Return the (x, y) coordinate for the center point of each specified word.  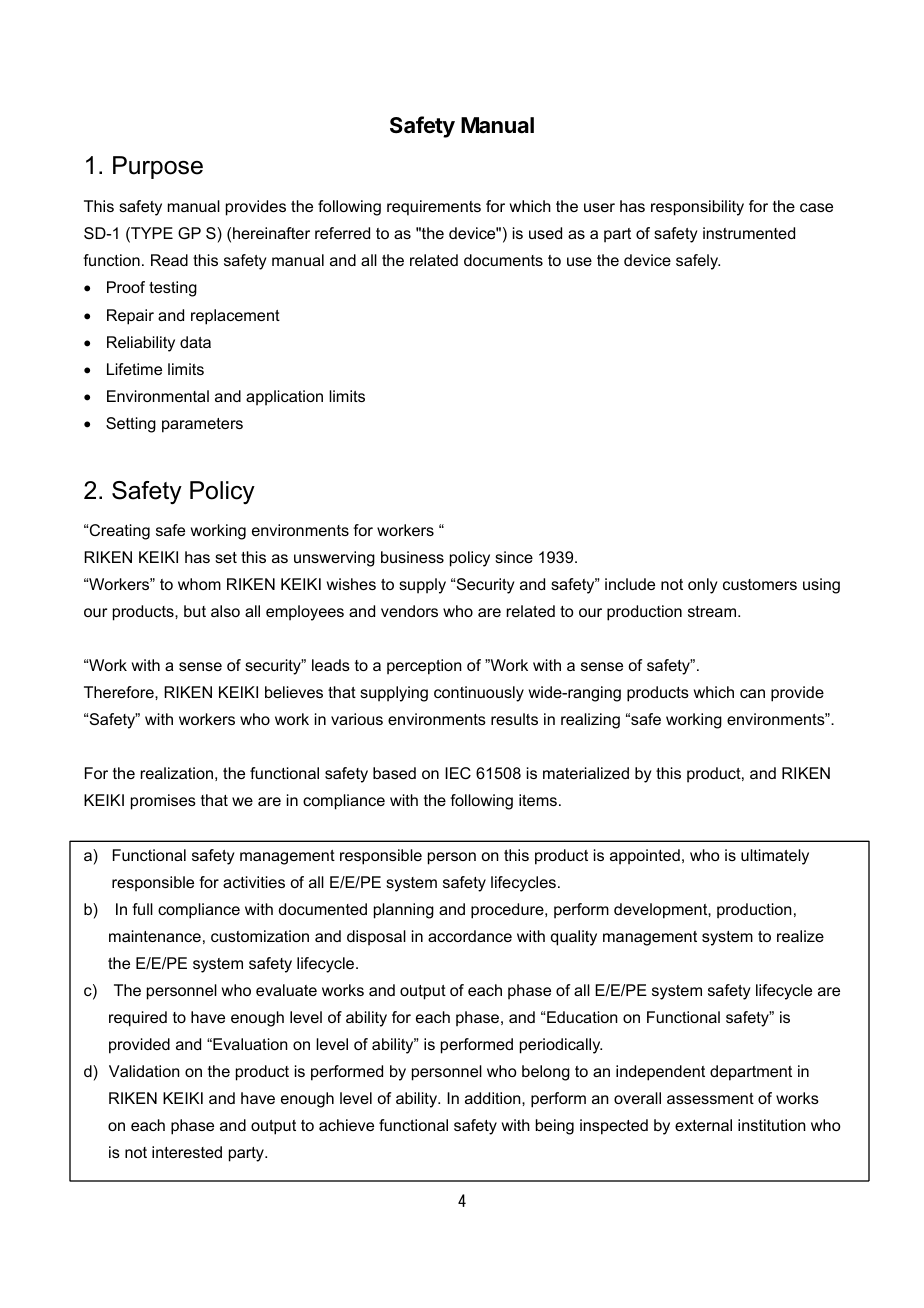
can (752, 693)
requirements (434, 208)
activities (254, 882)
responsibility (697, 208)
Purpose (158, 167)
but (195, 611)
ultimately (775, 857)
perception (424, 667)
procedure (508, 911)
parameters (202, 425)
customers (760, 584)
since (514, 557)
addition (494, 1098)
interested (187, 1152)
